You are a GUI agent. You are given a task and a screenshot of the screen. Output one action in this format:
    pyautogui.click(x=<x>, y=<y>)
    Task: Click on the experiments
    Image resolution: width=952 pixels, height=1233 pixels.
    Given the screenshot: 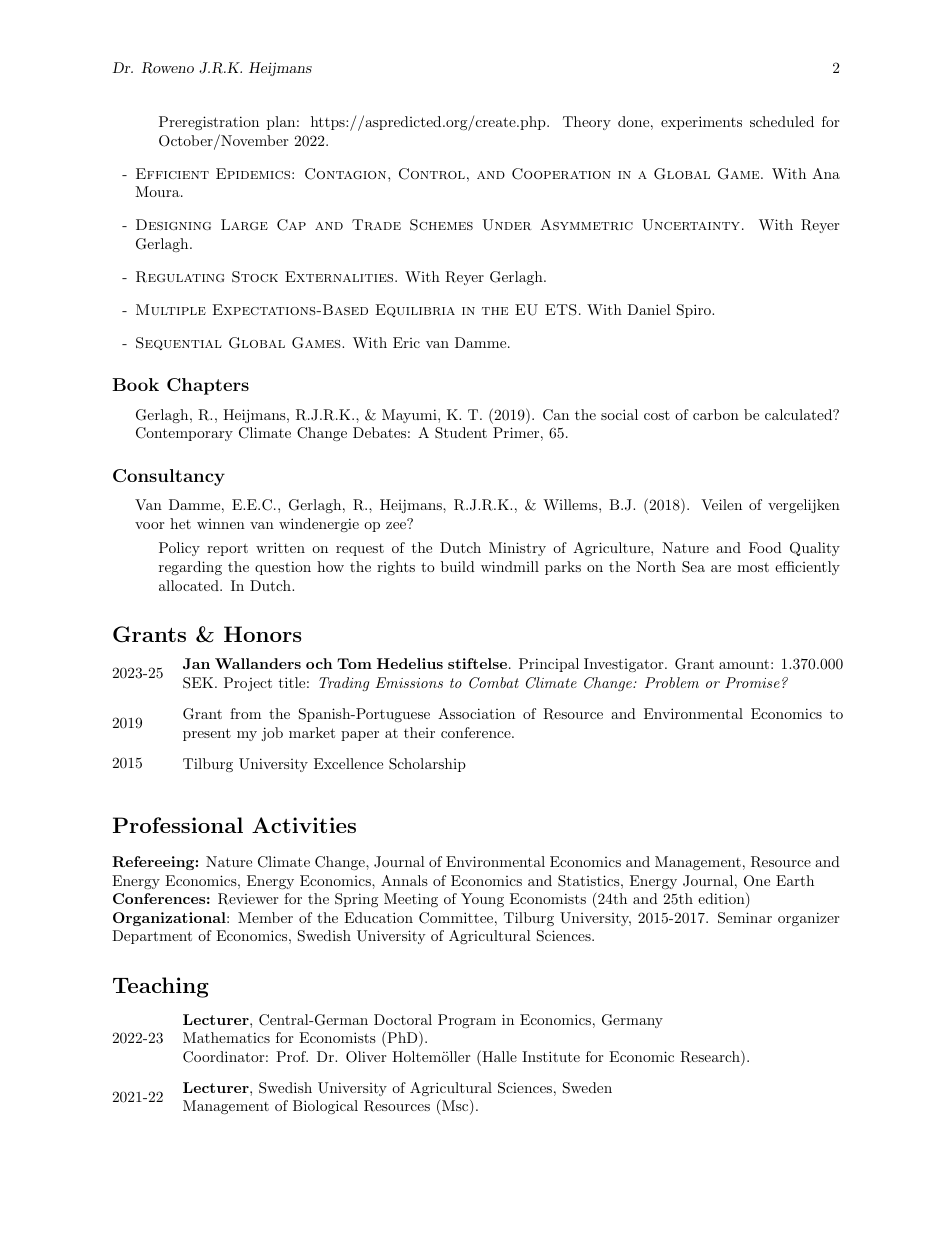 What is the action you would take?
    pyautogui.click(x=701, y=123)
